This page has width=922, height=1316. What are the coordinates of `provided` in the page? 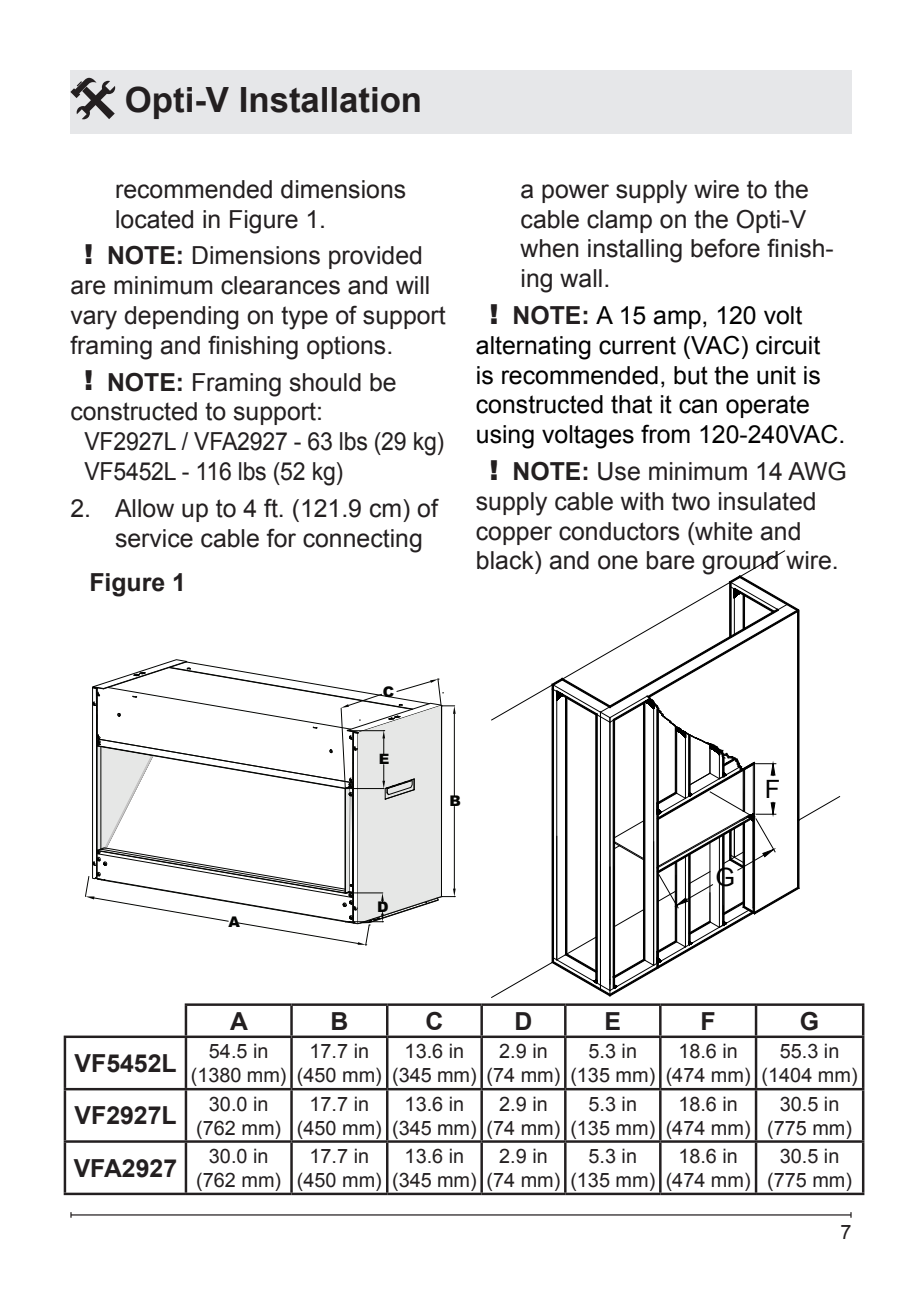 It's located at (375, 257).
